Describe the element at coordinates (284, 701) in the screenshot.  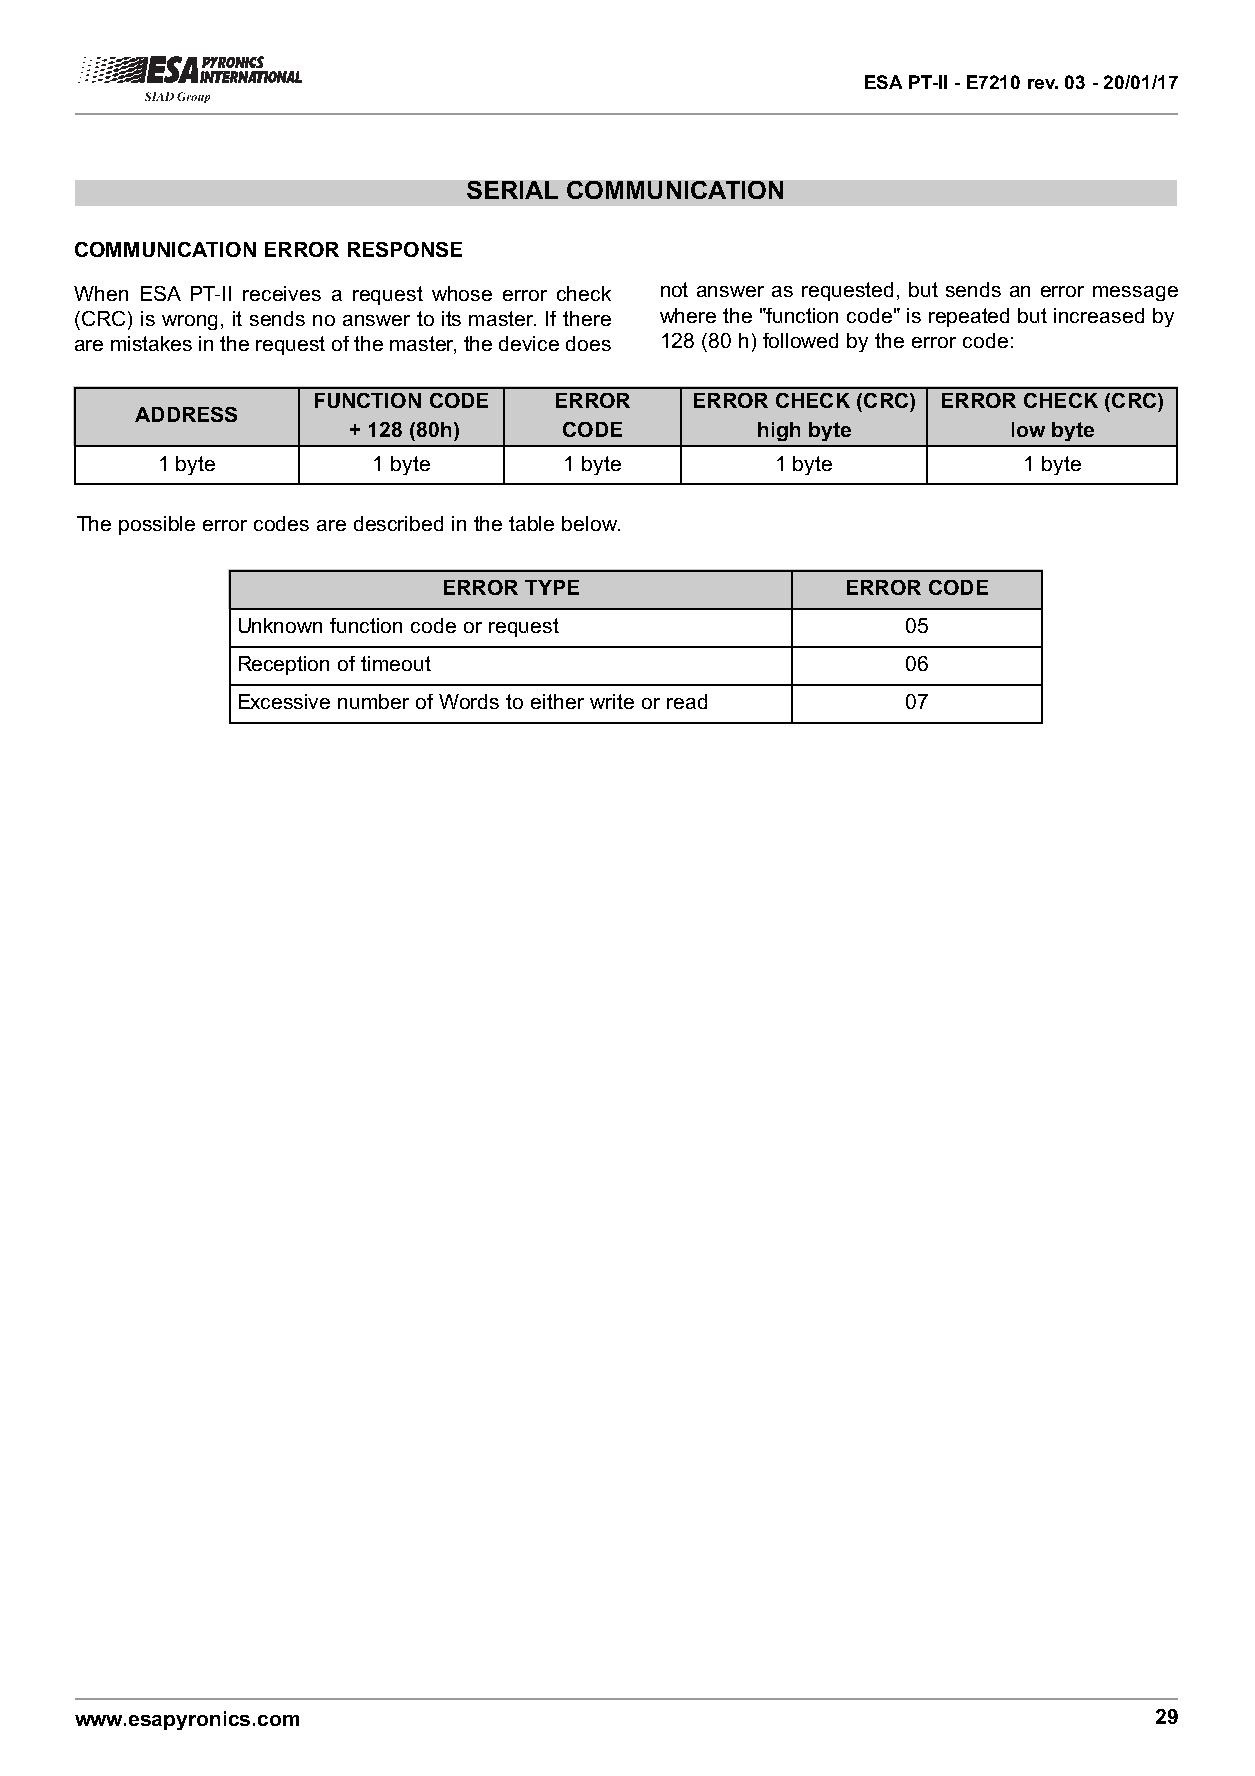
I see `Excessive` at that location.
